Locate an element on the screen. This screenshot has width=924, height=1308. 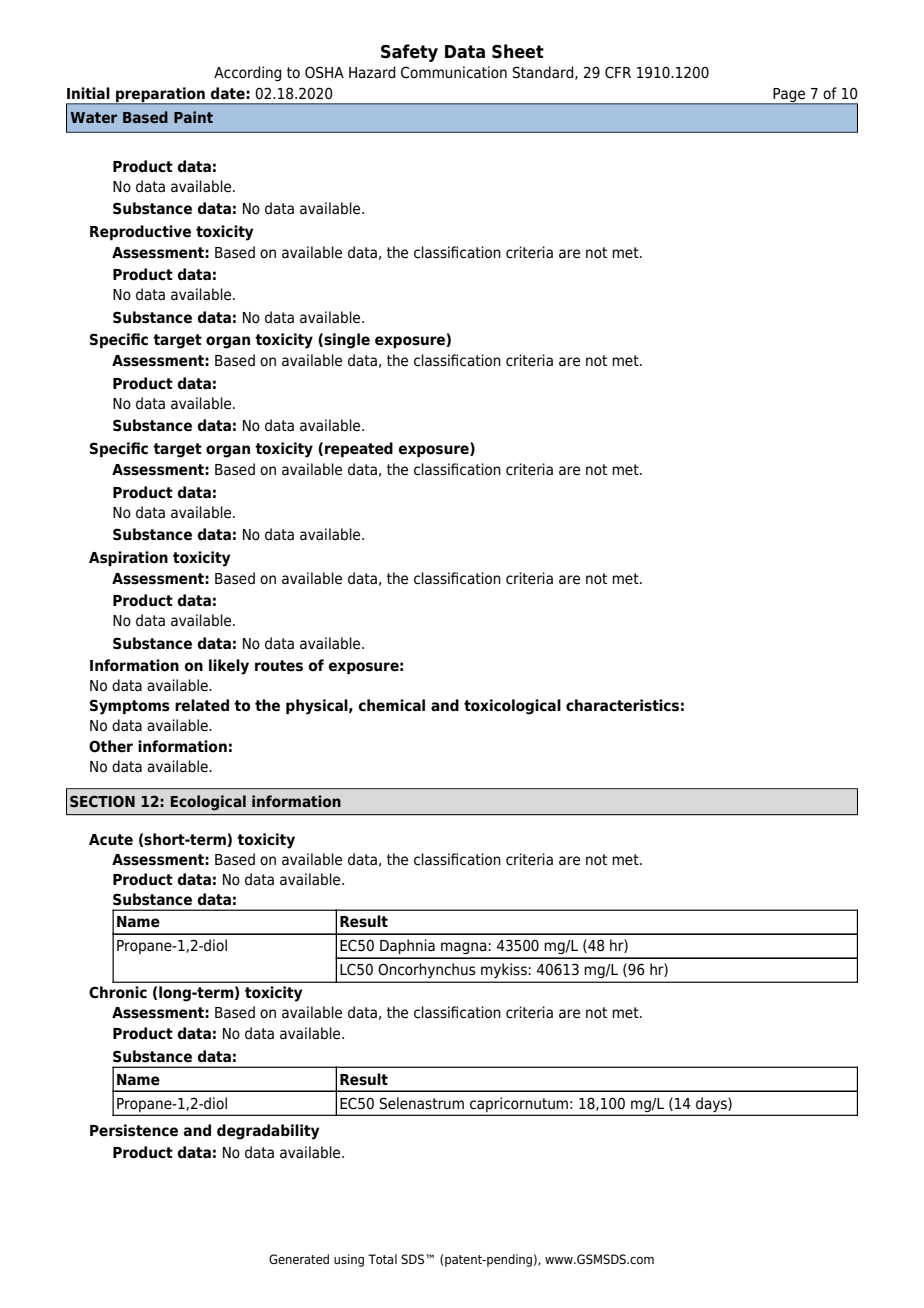
Persistence is located at coordinates (134, 1130).
